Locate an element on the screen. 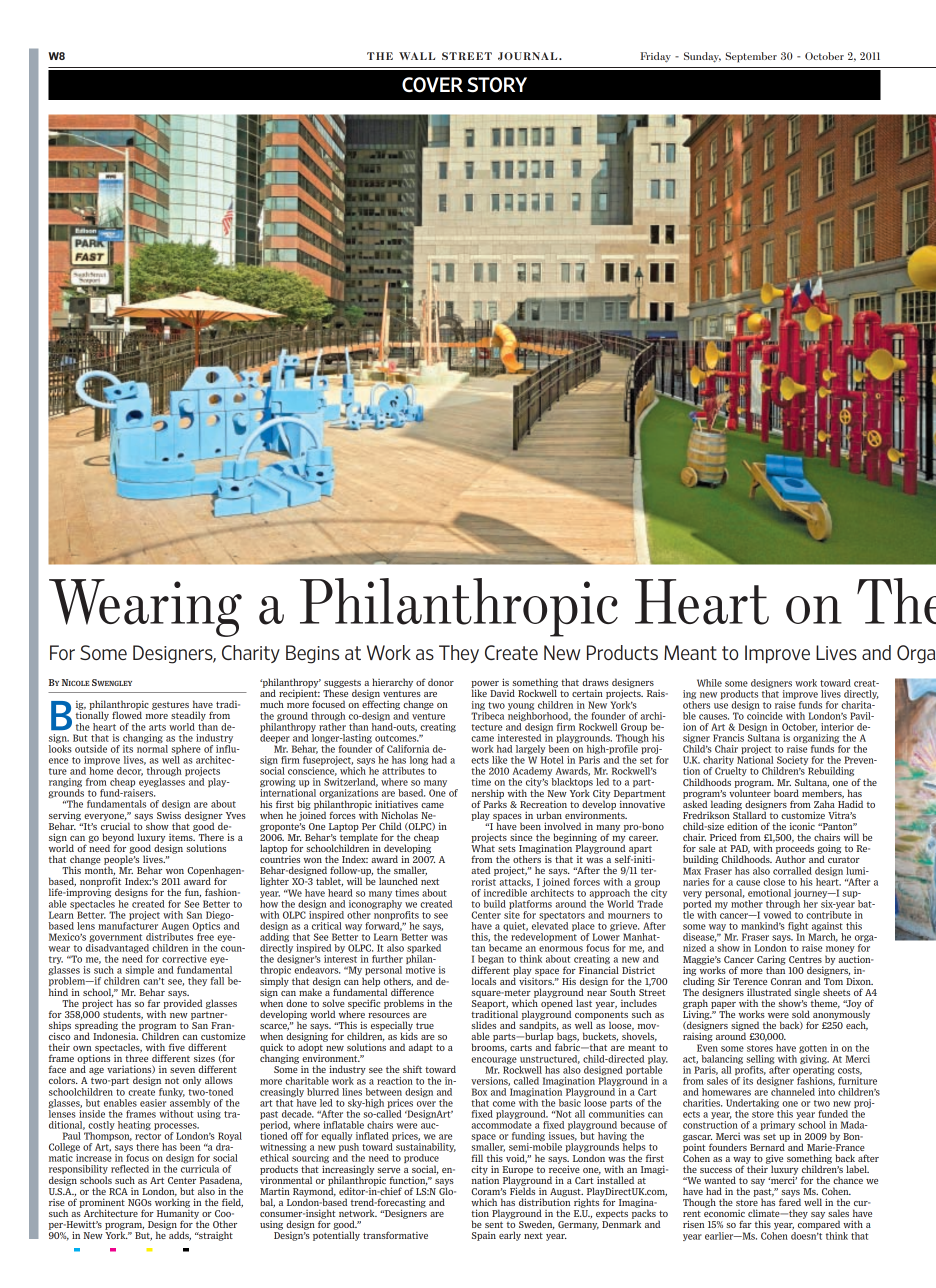 This screenshot has height=1288, width=936. Humanity is located at coordinates (179, 1214).
